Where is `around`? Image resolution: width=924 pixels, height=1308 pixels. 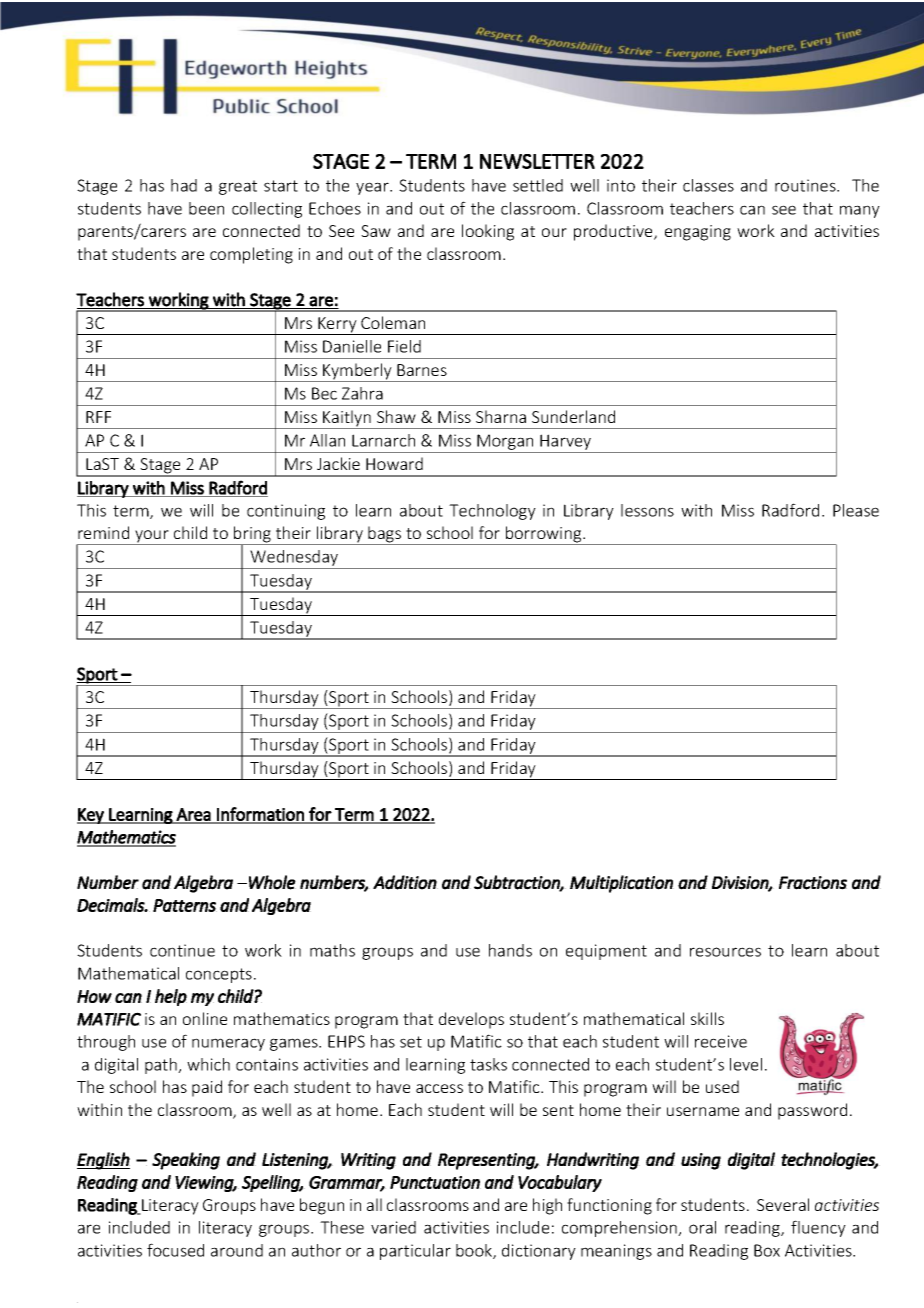
around is located at coordinates (237, 1250).
